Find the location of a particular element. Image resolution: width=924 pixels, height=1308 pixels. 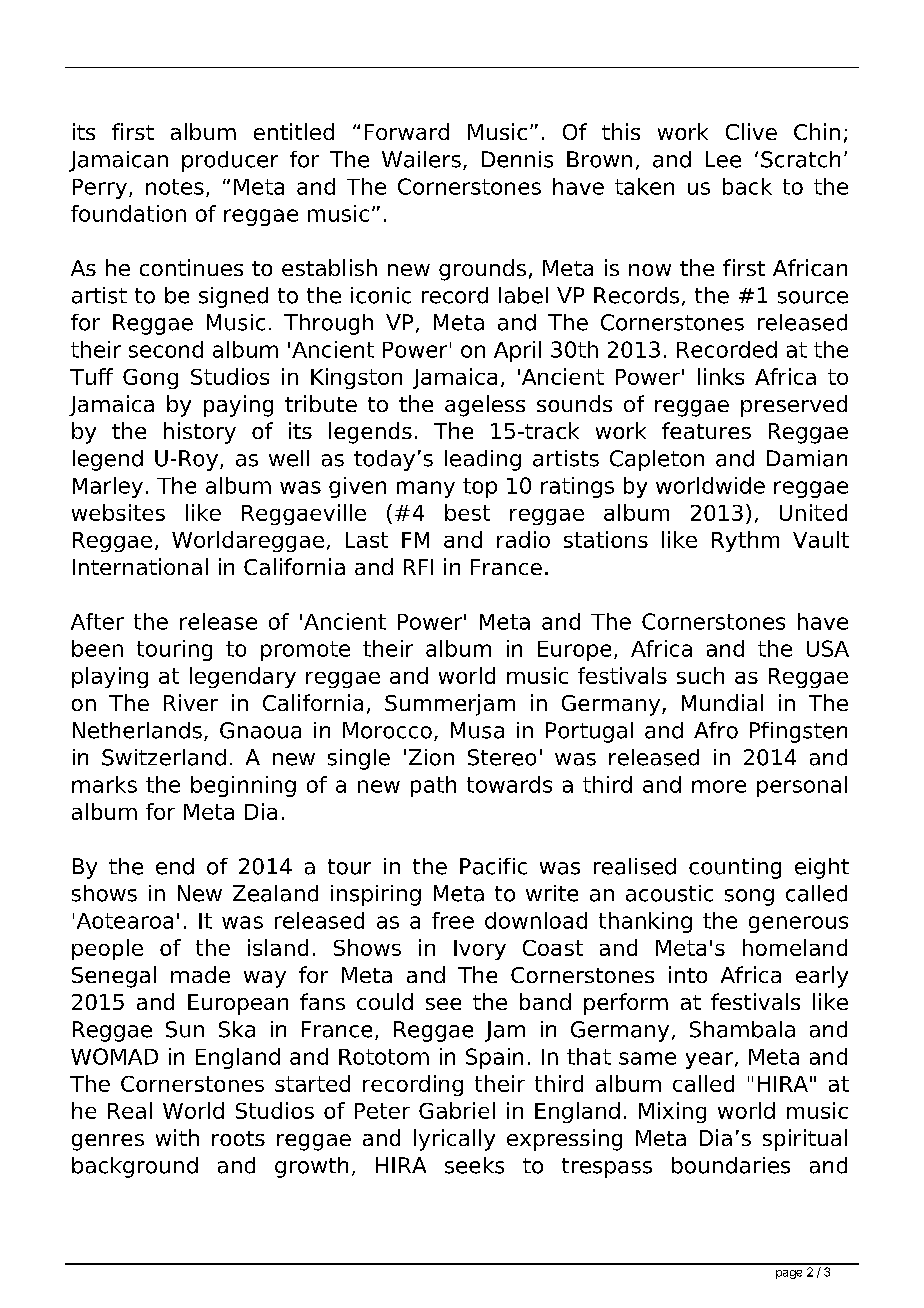

with is located at coordinates (177, 1137).
